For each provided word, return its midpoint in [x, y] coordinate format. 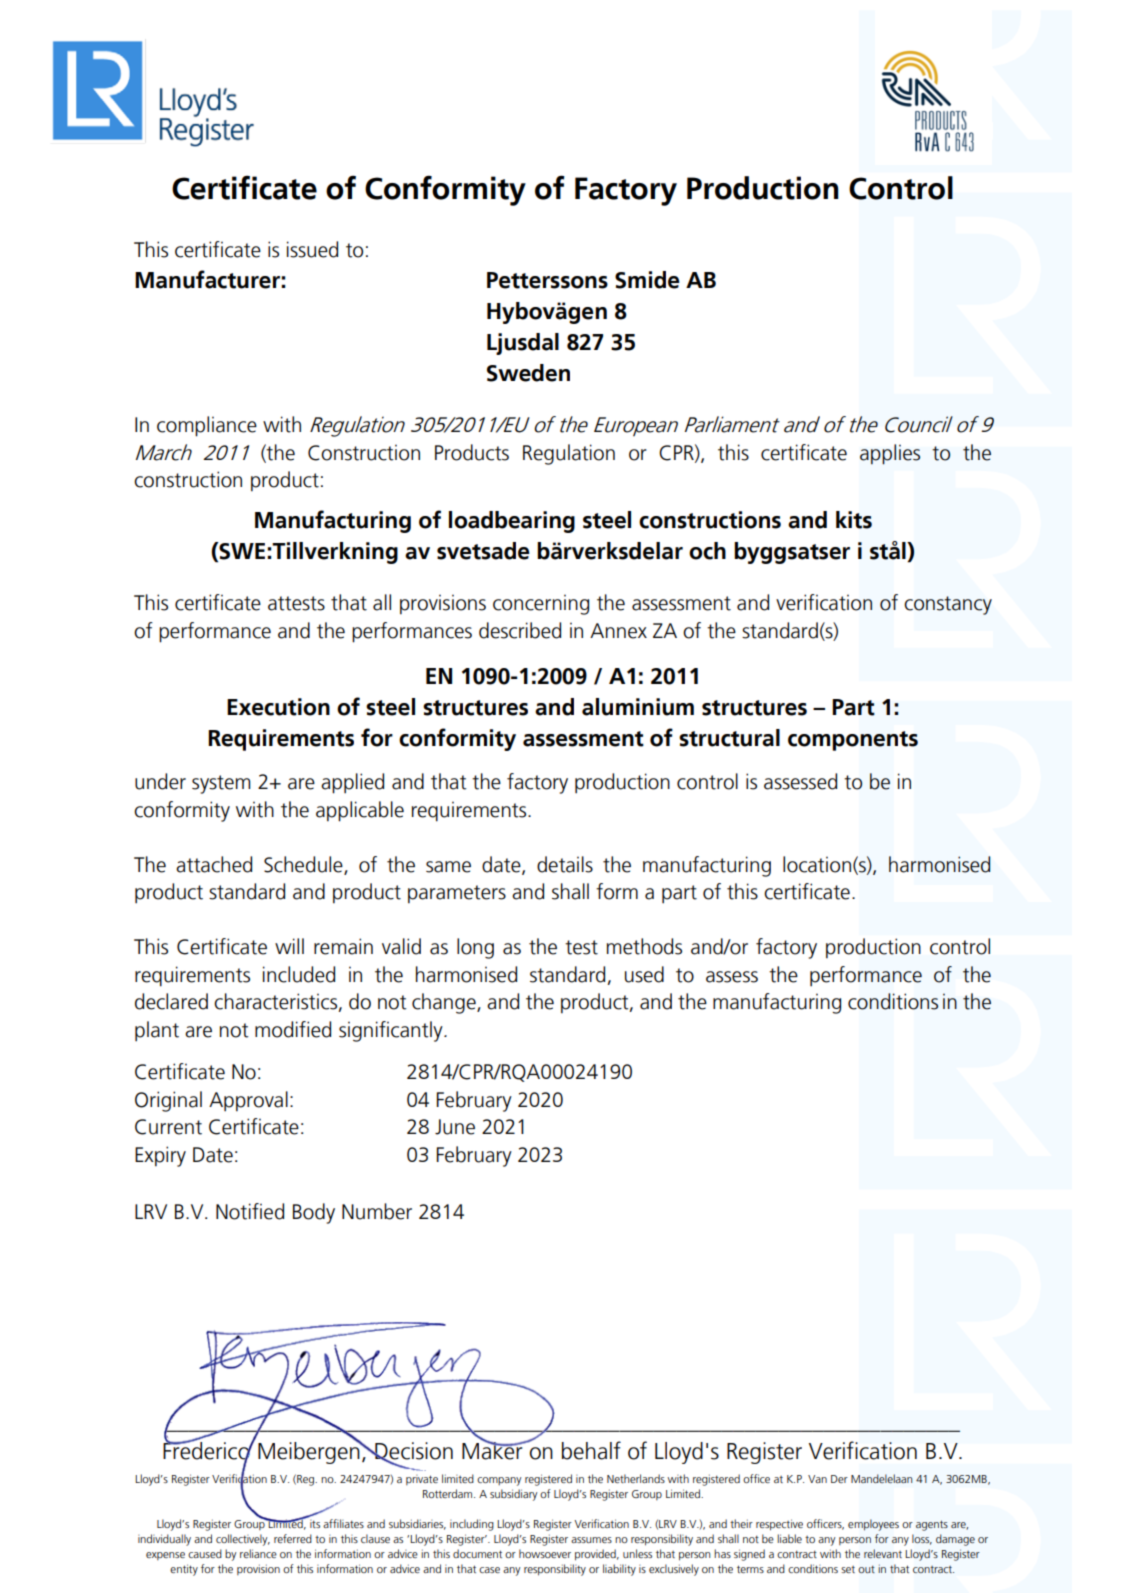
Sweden [528, 373]
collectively [243, 1540]
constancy [948, 605]
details [565, 864]
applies [890, 454]
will [289, 946]
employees [873, 1525]
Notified [250, 1211]
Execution [278, 707]
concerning [541, 604]
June [455, 1127]
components [853, 741]
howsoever [545, 1553]
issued [312, 249]
